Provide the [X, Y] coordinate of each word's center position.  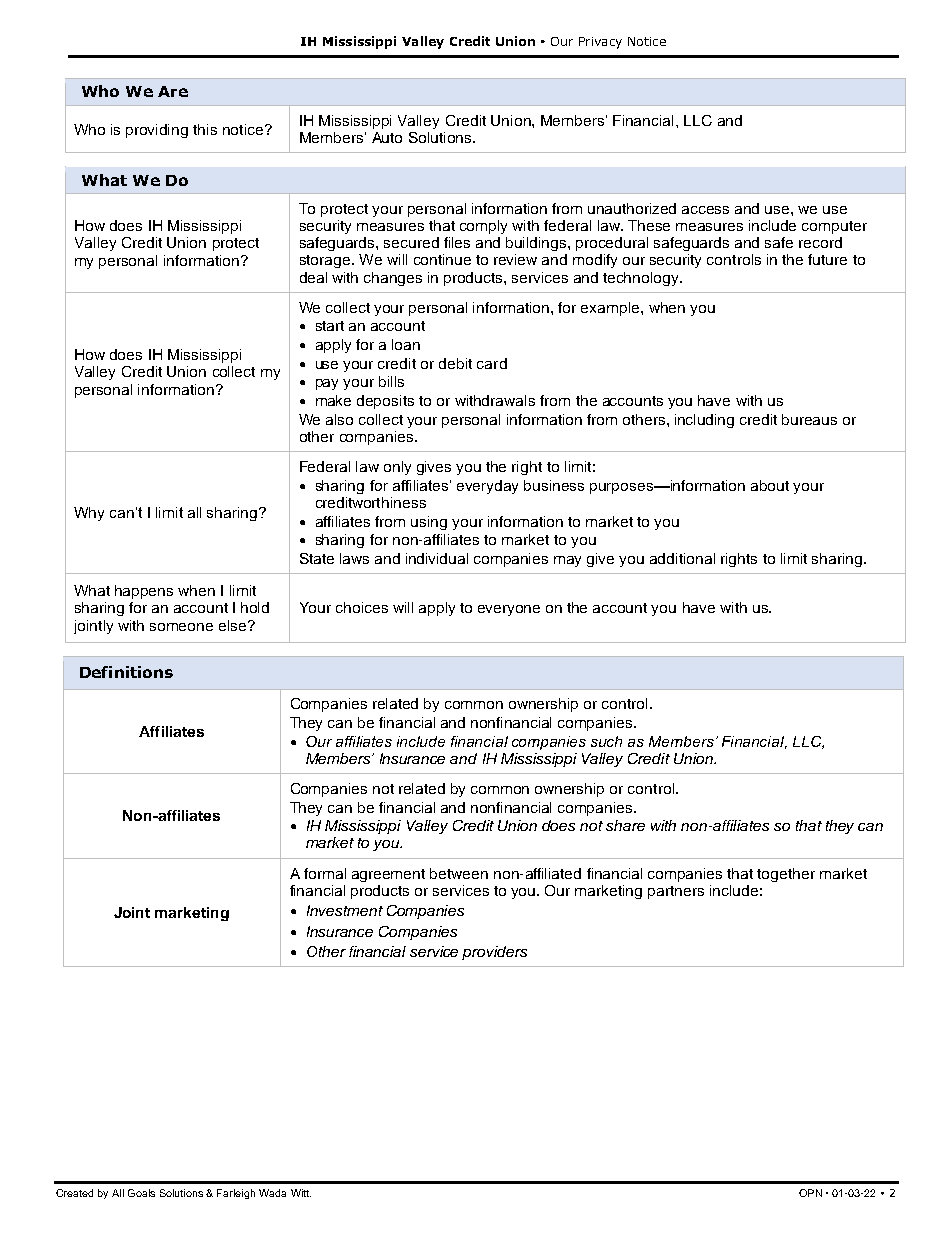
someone [181, 627]
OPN [810, 1193]
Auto [387, 137]
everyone [509, 610]
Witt [301, 1193]
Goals [141, 1193]
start [330, 326]
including [704, 421]
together [786, 875]
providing [157, 131]
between [459, 873]
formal [325, 873]
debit [455, 363]
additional [682, 558]
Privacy [600, 43]
